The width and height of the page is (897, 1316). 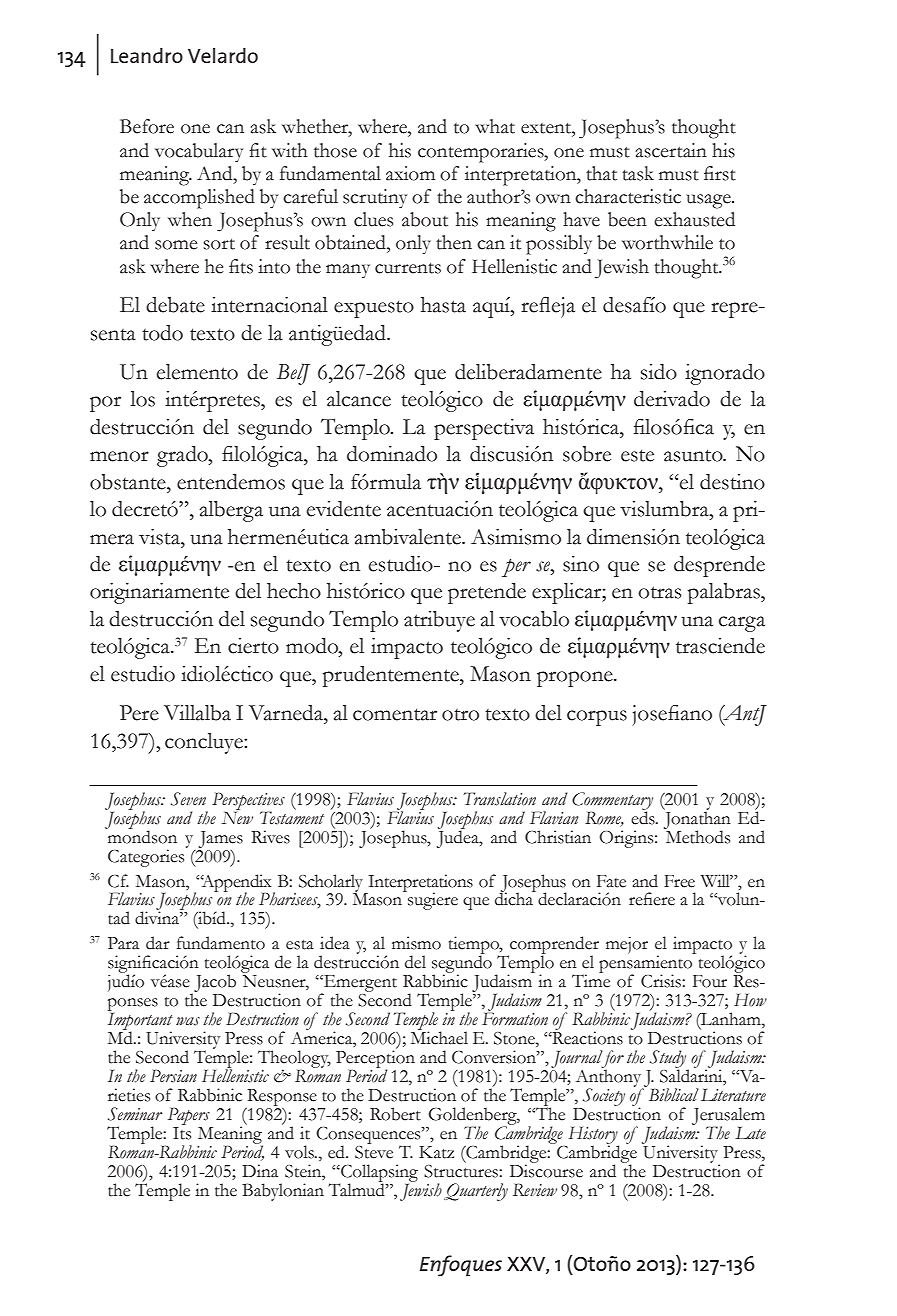 I want to click on ascertain, so click(x=671, y=150).
